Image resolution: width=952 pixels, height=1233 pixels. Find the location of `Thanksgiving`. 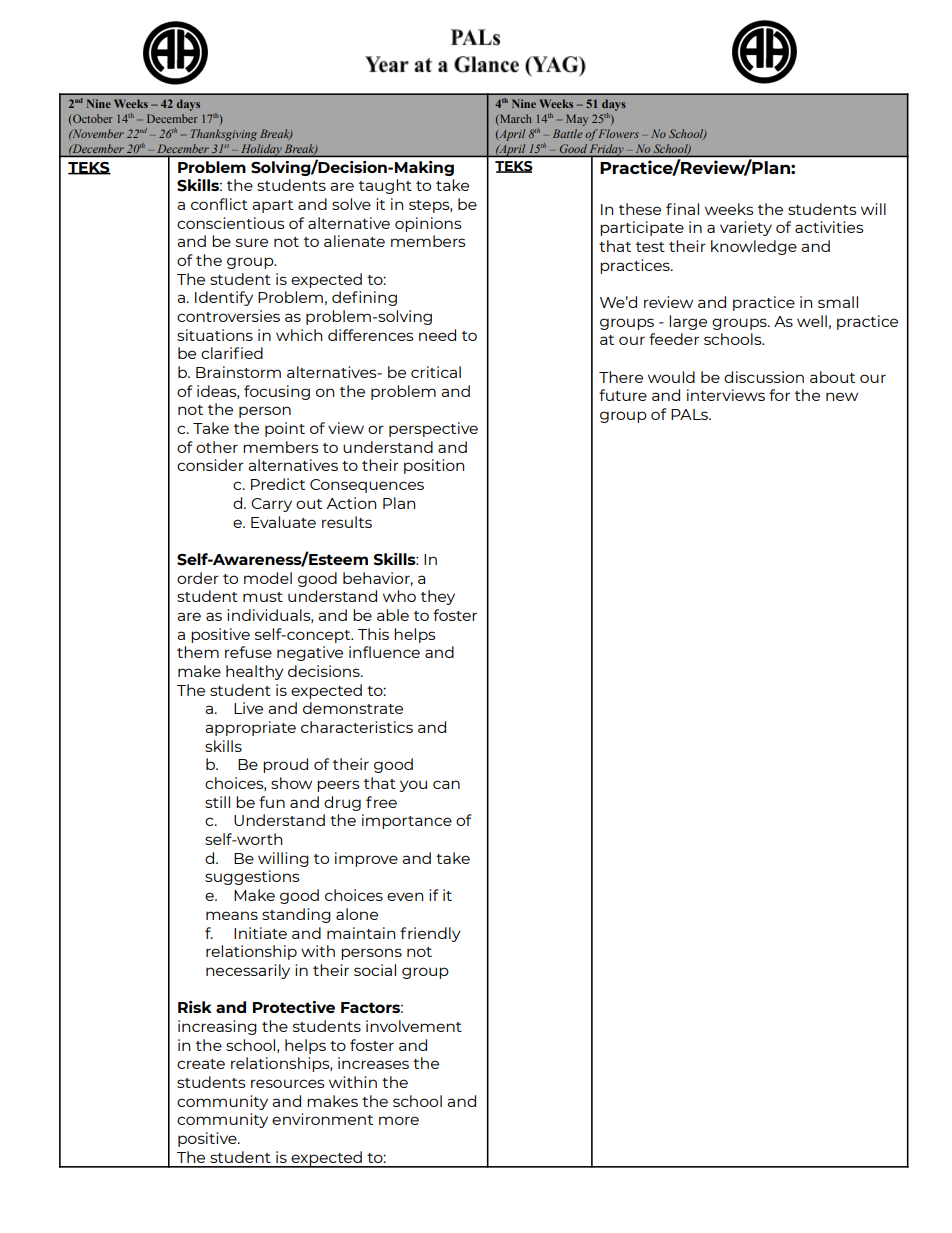

Thanksgiving is located at coordinates (224, 135).
